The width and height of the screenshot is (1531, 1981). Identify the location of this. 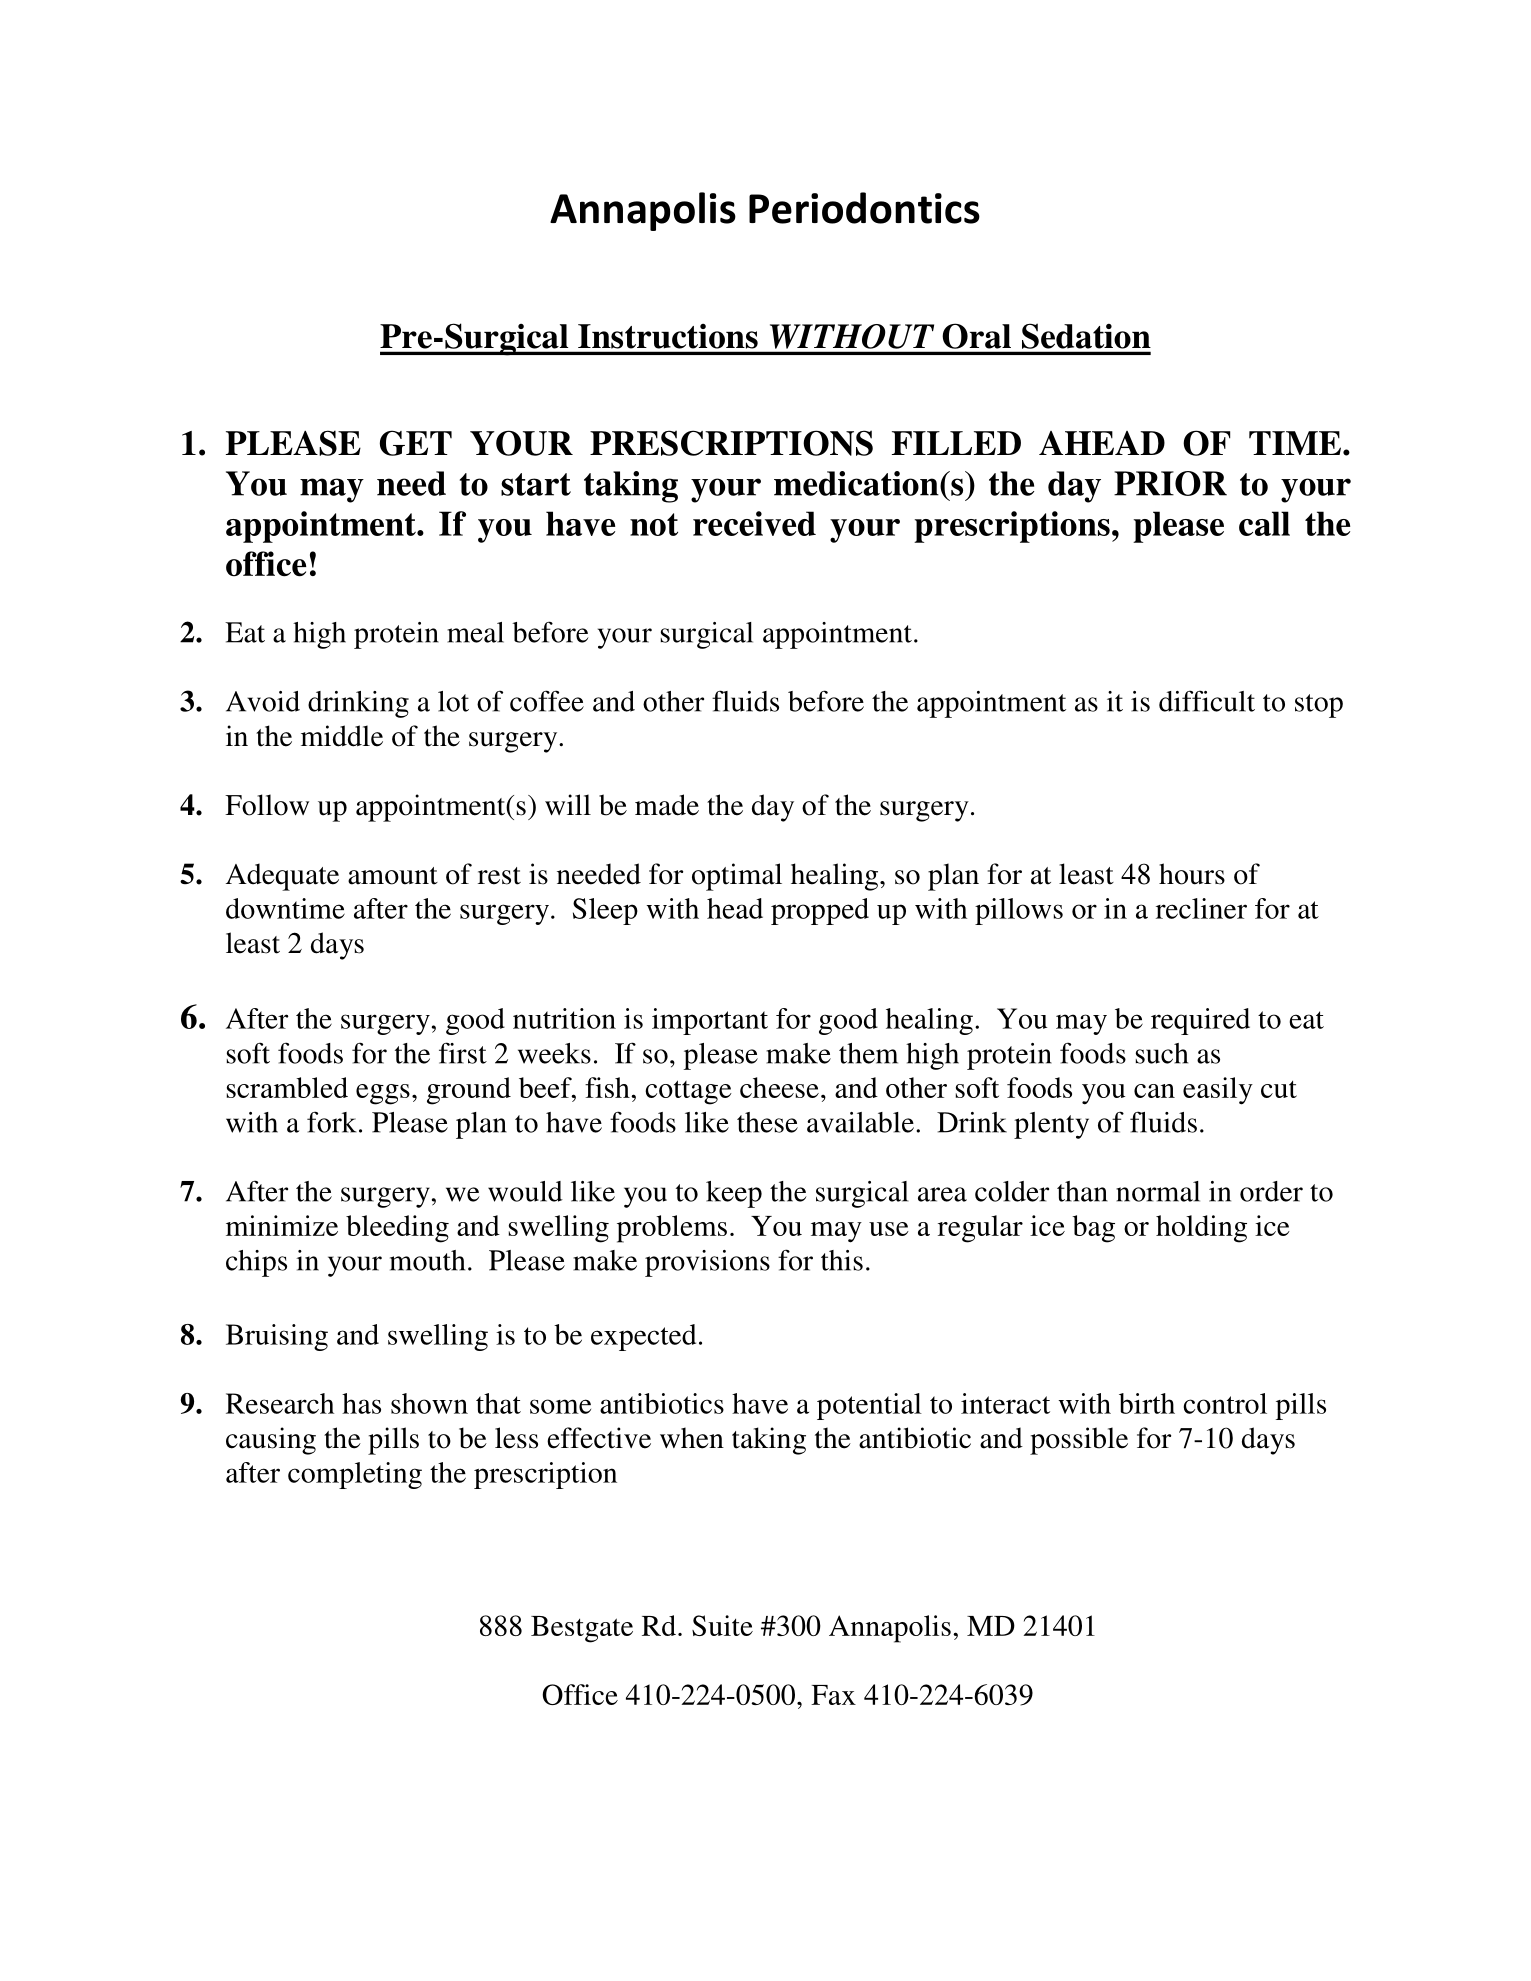
(842, 1260).
